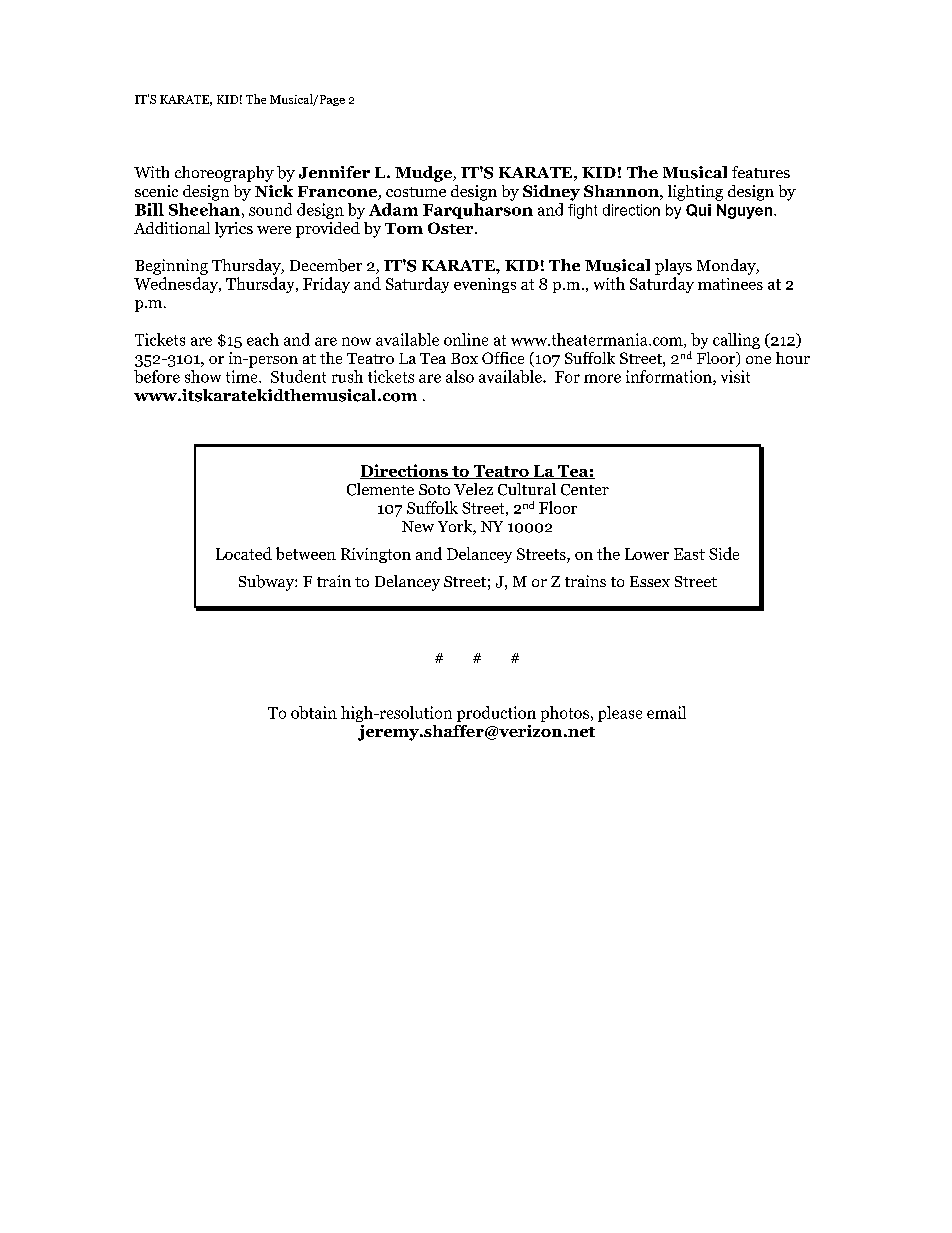 The image size is (952, 1233). What do you see at coordinates (244, 553) in the page?
I see `Located` at bounding box center [244, 553].
